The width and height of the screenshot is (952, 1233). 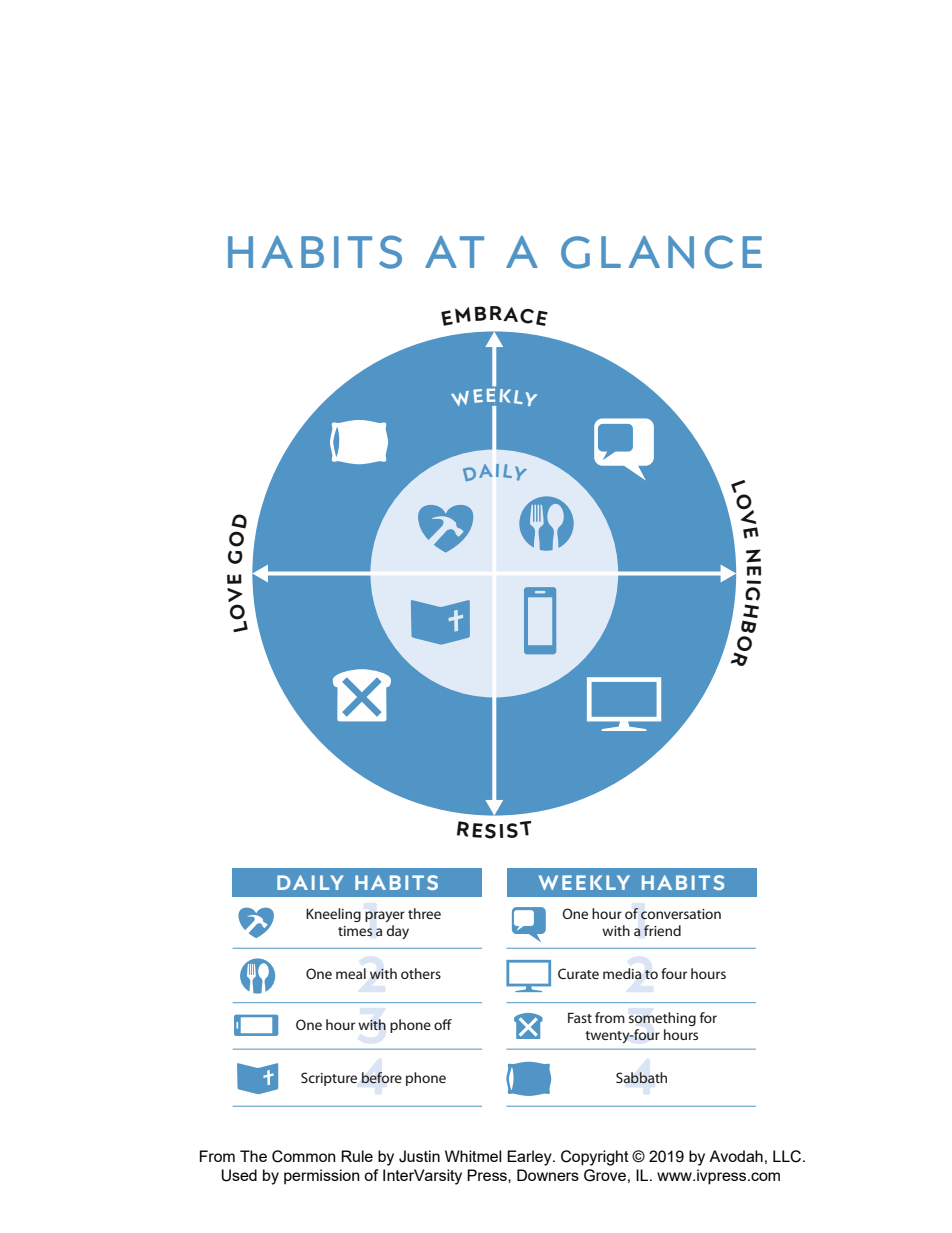 I want to click on permission, so click(x=322, y=1177).
